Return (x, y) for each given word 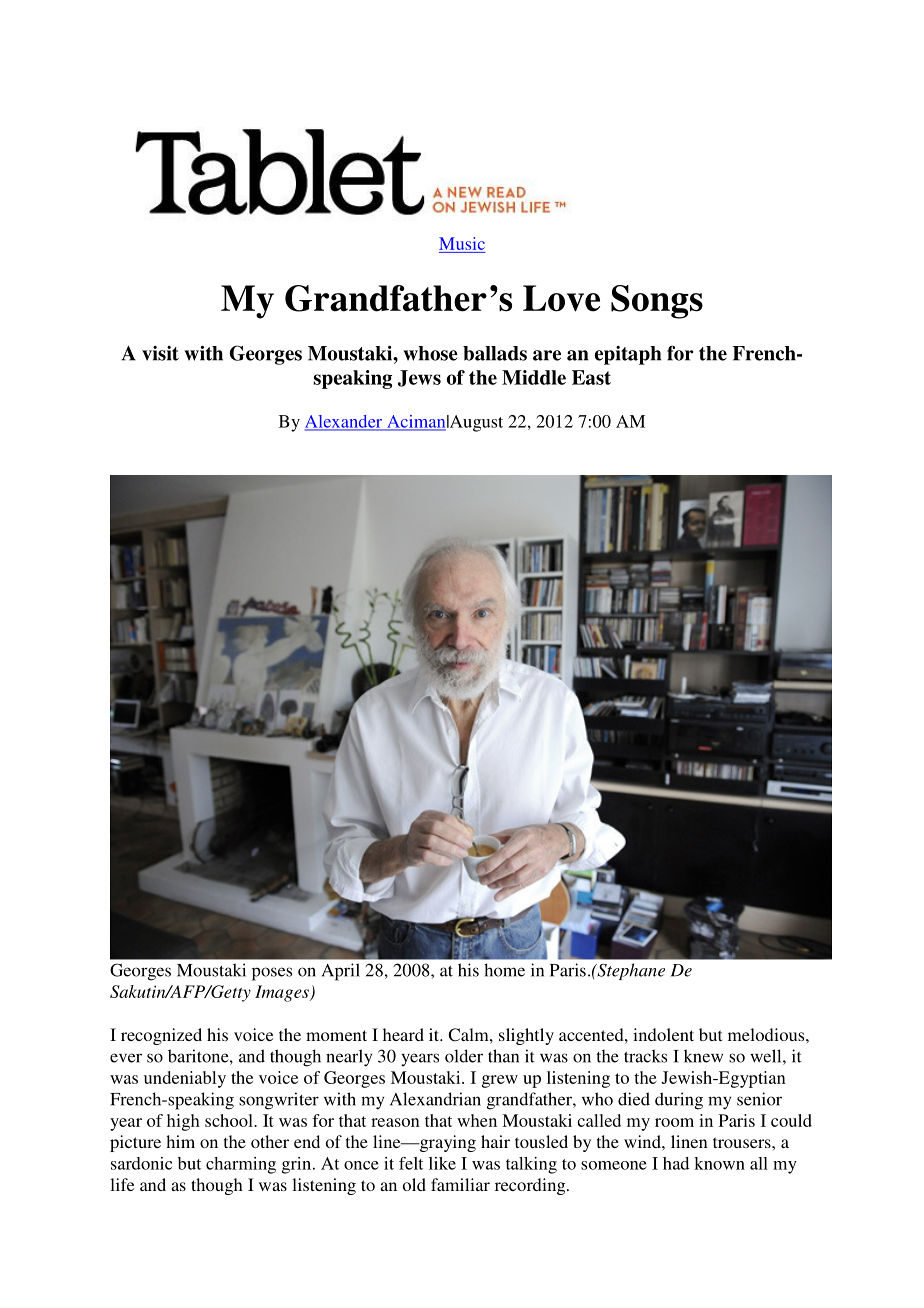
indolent (663, 1034)
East (591, 377)
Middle (534, 377)
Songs (657, 302)
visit (160, 353)
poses (272, 974)
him (180, 1141)
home (504, 970)
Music (462, 243)
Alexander (345, 422)
